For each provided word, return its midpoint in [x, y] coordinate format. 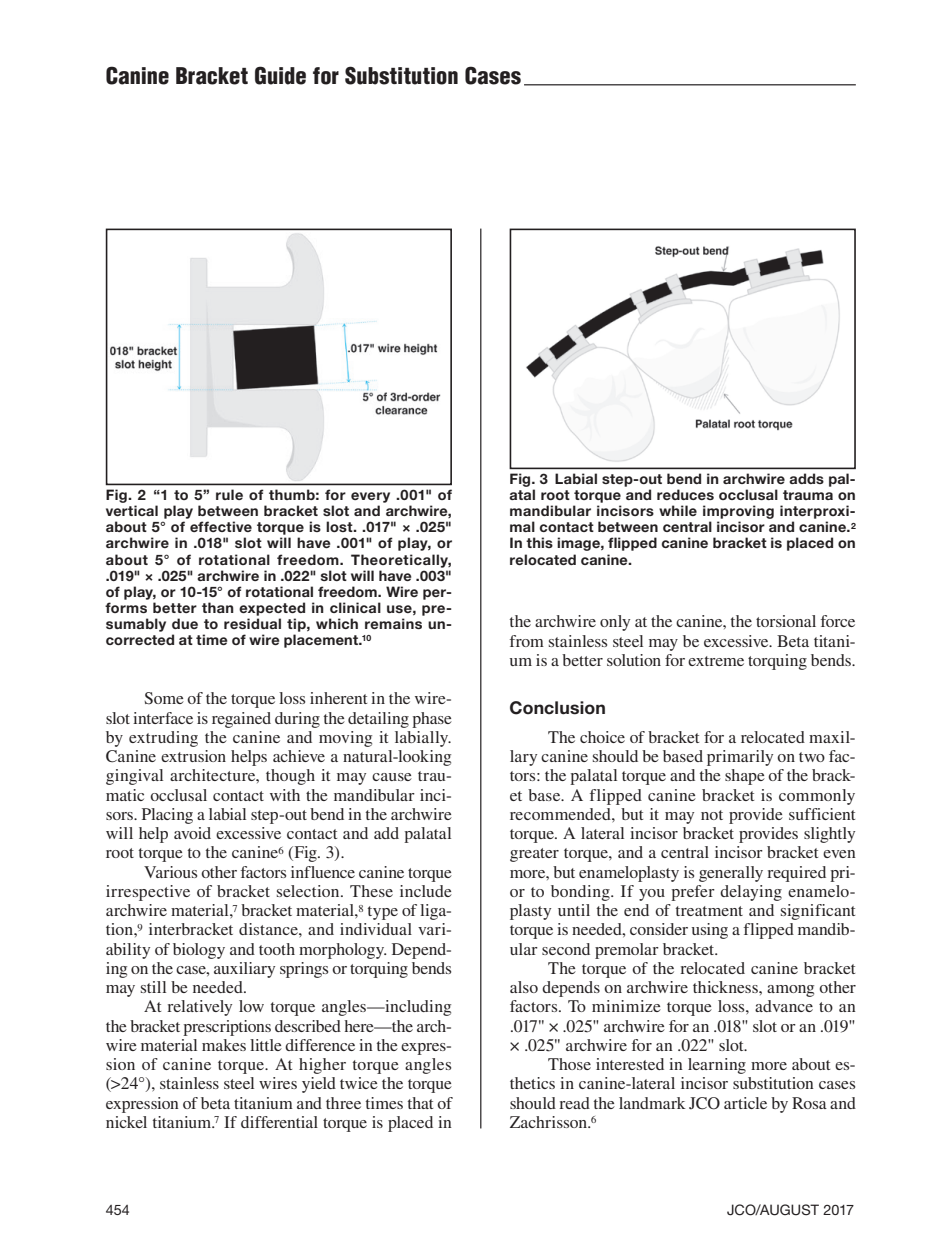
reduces [685, 494]
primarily [740, 758]
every [370, 497]
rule [229, 494]
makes [224, 1045]
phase [432, 720]
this [539, 542]
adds [806, 478]
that [420, 1103]
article [745, 1103]
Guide [280, 75]
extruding [163, 739]
